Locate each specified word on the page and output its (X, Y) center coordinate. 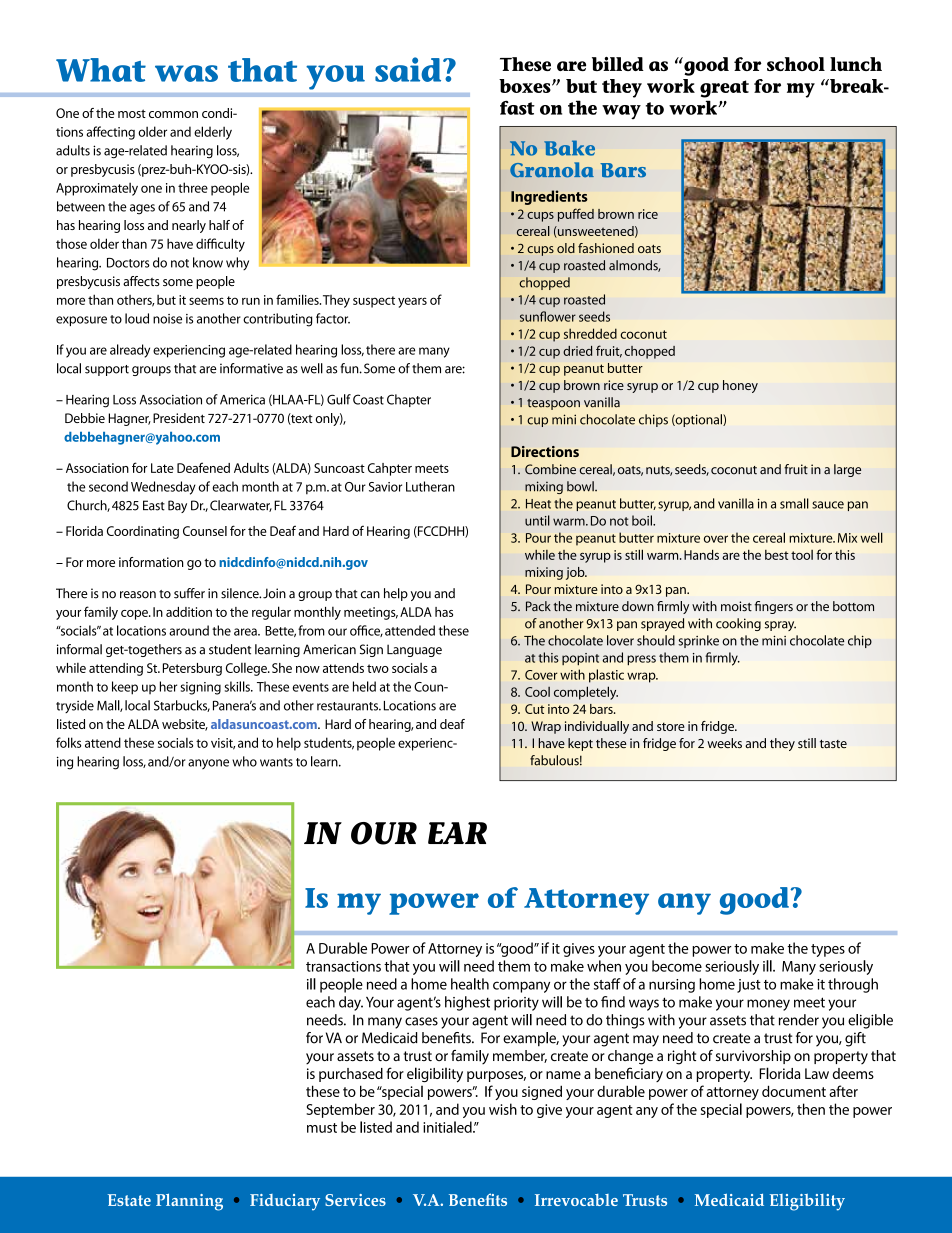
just (749, 986)
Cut (534, 709)
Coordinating (143, 532)
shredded (590, 333)
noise (167, 319)
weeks (724, 743)
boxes (526, 86)
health (470, 984)
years (412, 302)
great (724, 89)
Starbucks (182, 706)
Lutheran (430, 486)
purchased (351, 1075)
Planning (189, 1202)
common (173, 114)
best (777, 555)
